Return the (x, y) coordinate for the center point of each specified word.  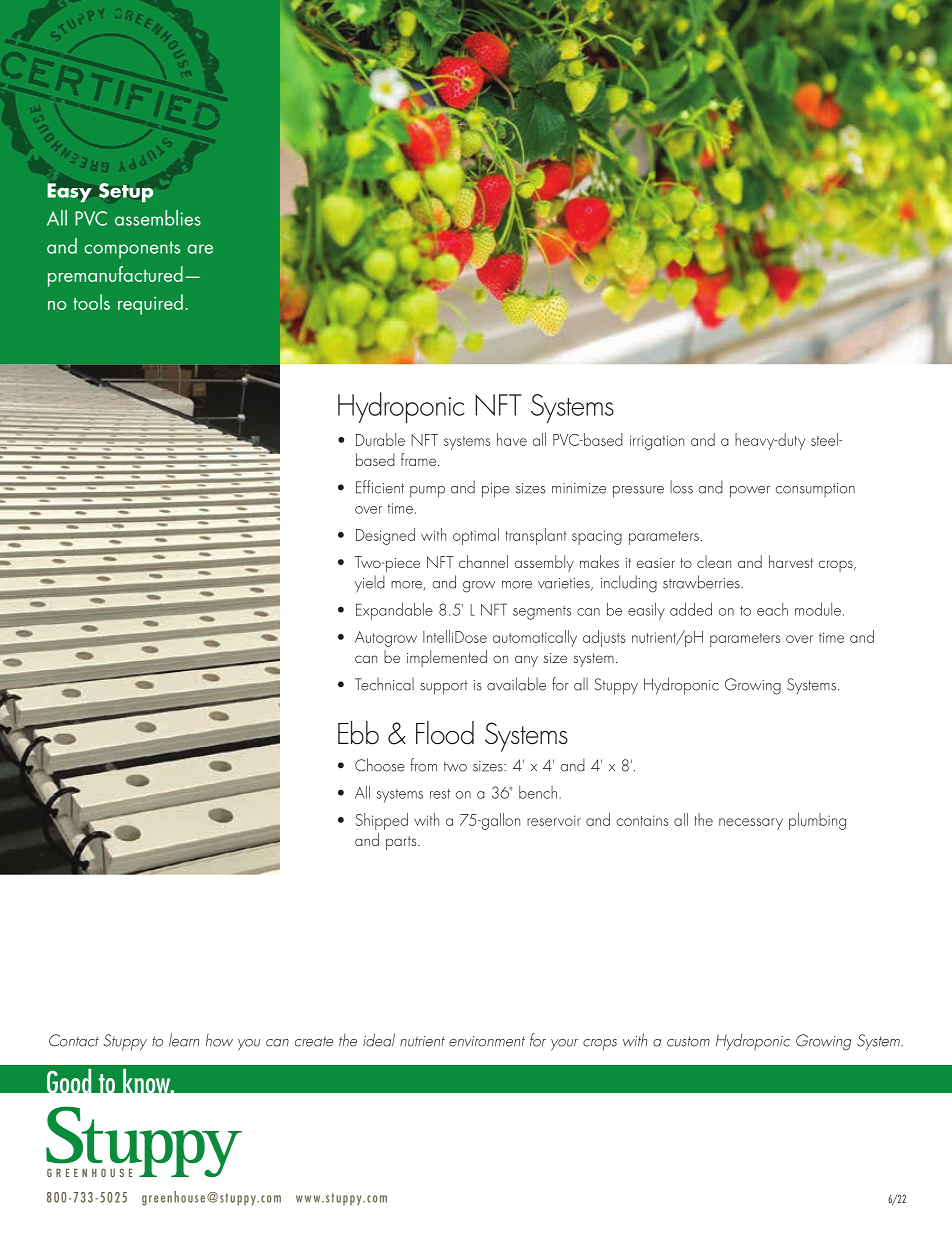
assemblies (158, 218)
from (423, 765)
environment (487, 1041)
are (200, 249)
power (750, 492)
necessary (751, 824)
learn (184, 1040)
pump (427, 492)
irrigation (657, 442)
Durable (380, 439)
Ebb (358, 733)
